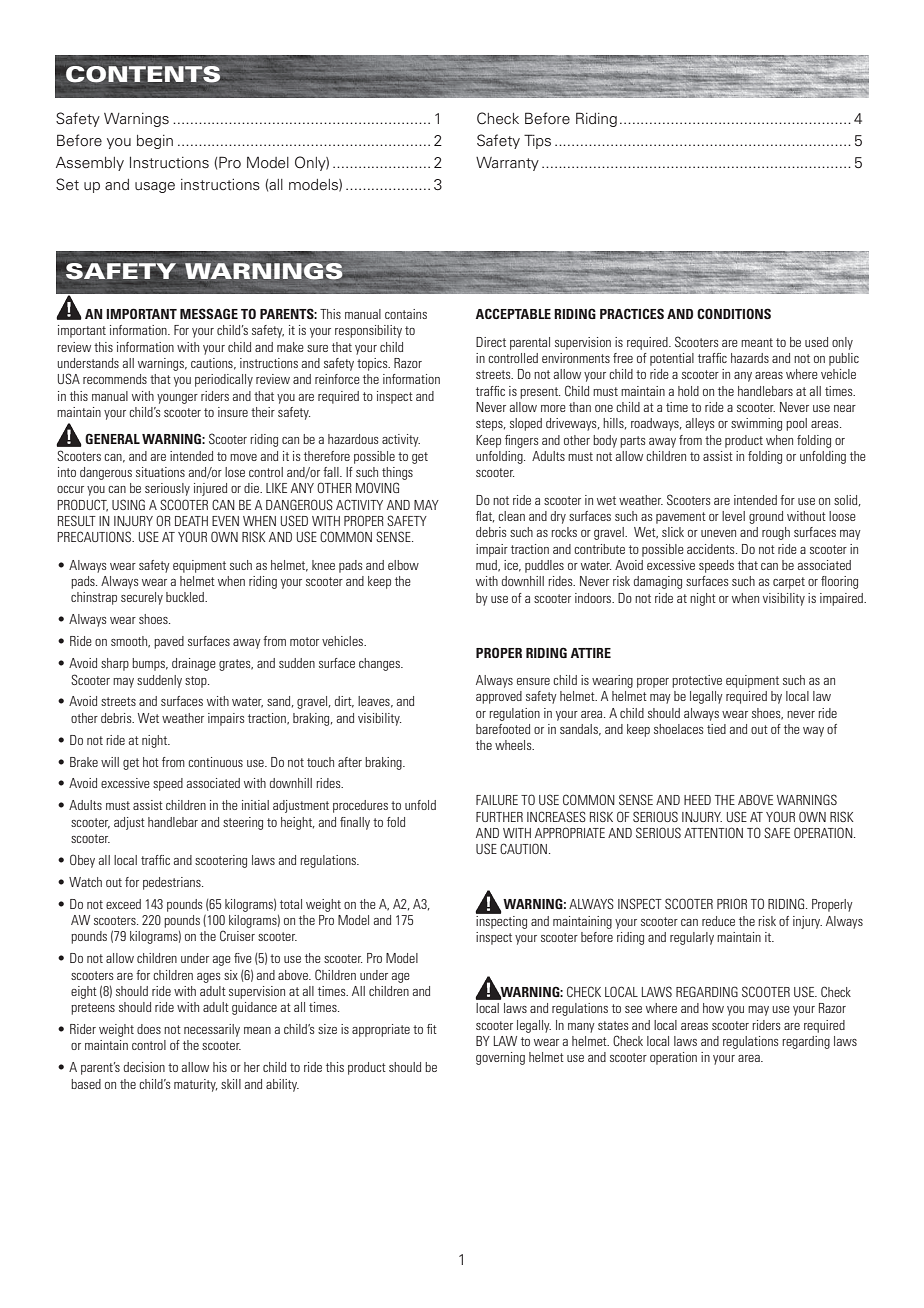 This screenshot has width=924, height=1308. I want to click on CONDITIONS, so click(734, 313).
